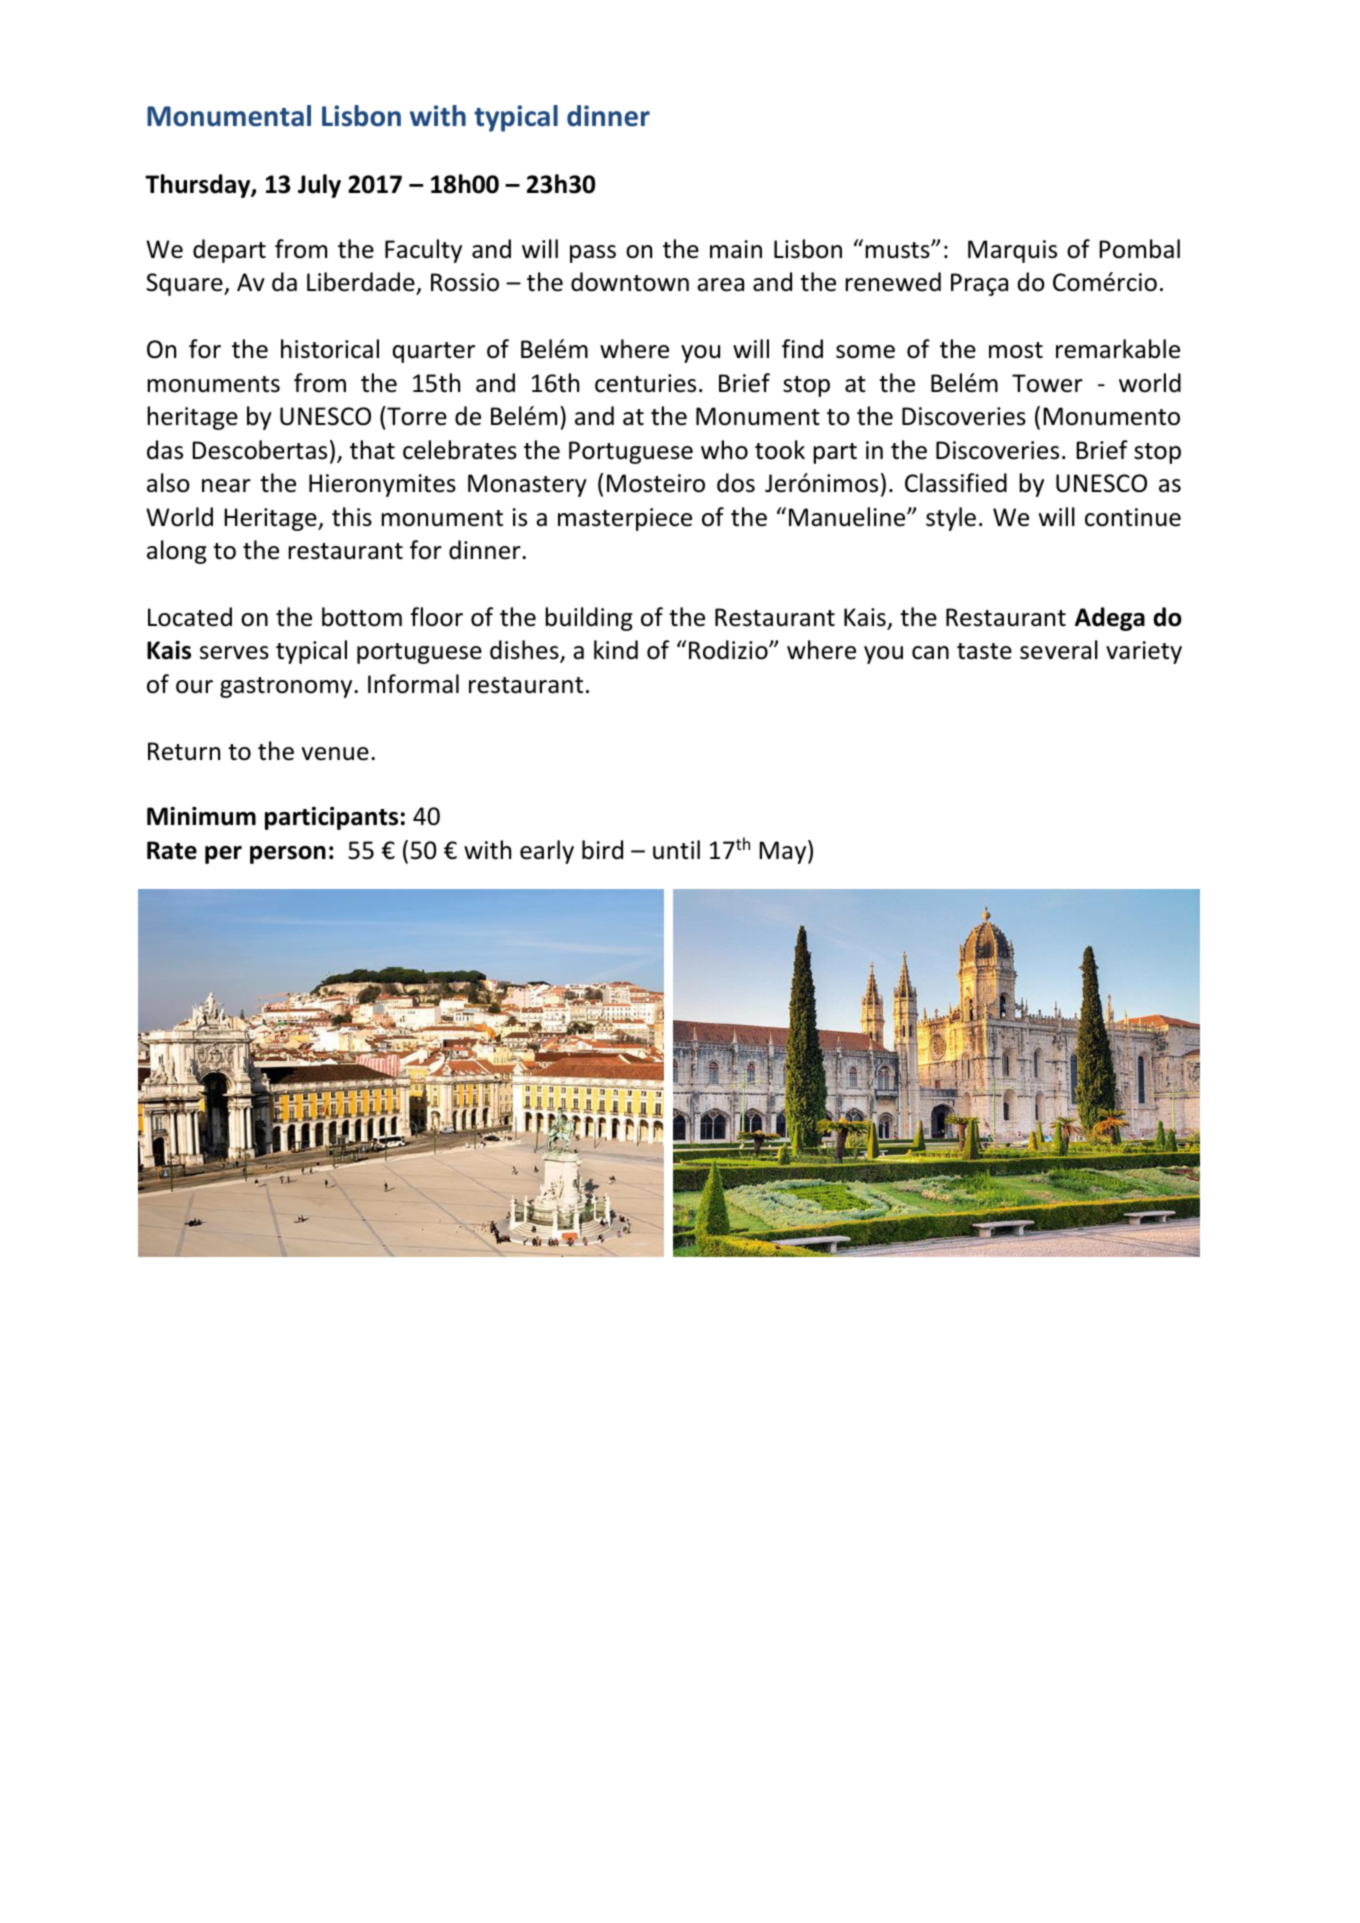 The image size is (1360, 1923). Describe the element at coordinates (288, 855) in the screenshot. I see `person` at that location.
